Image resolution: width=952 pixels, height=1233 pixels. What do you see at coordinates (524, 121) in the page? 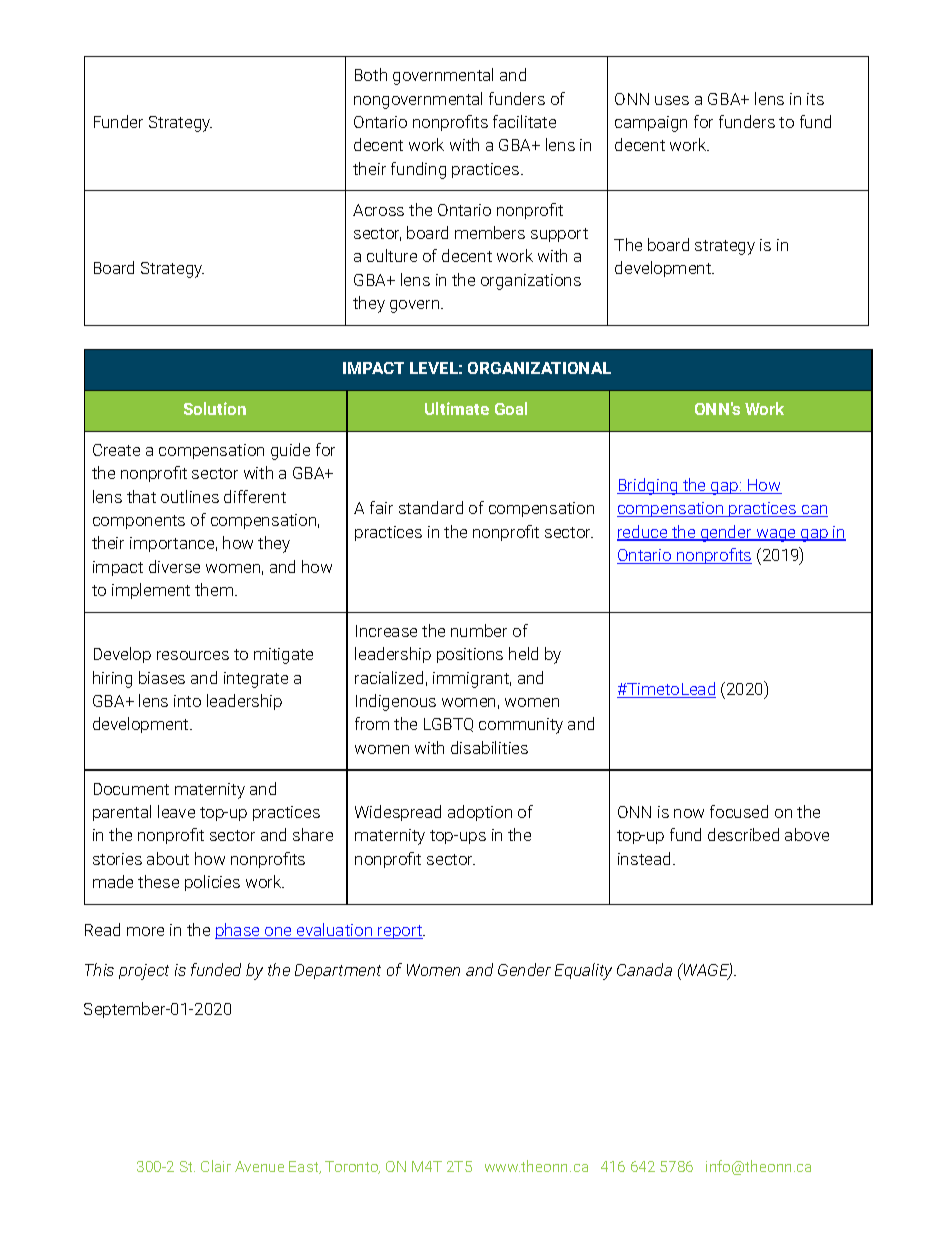
I see `facilitate` at bounding box center [524, 121].
